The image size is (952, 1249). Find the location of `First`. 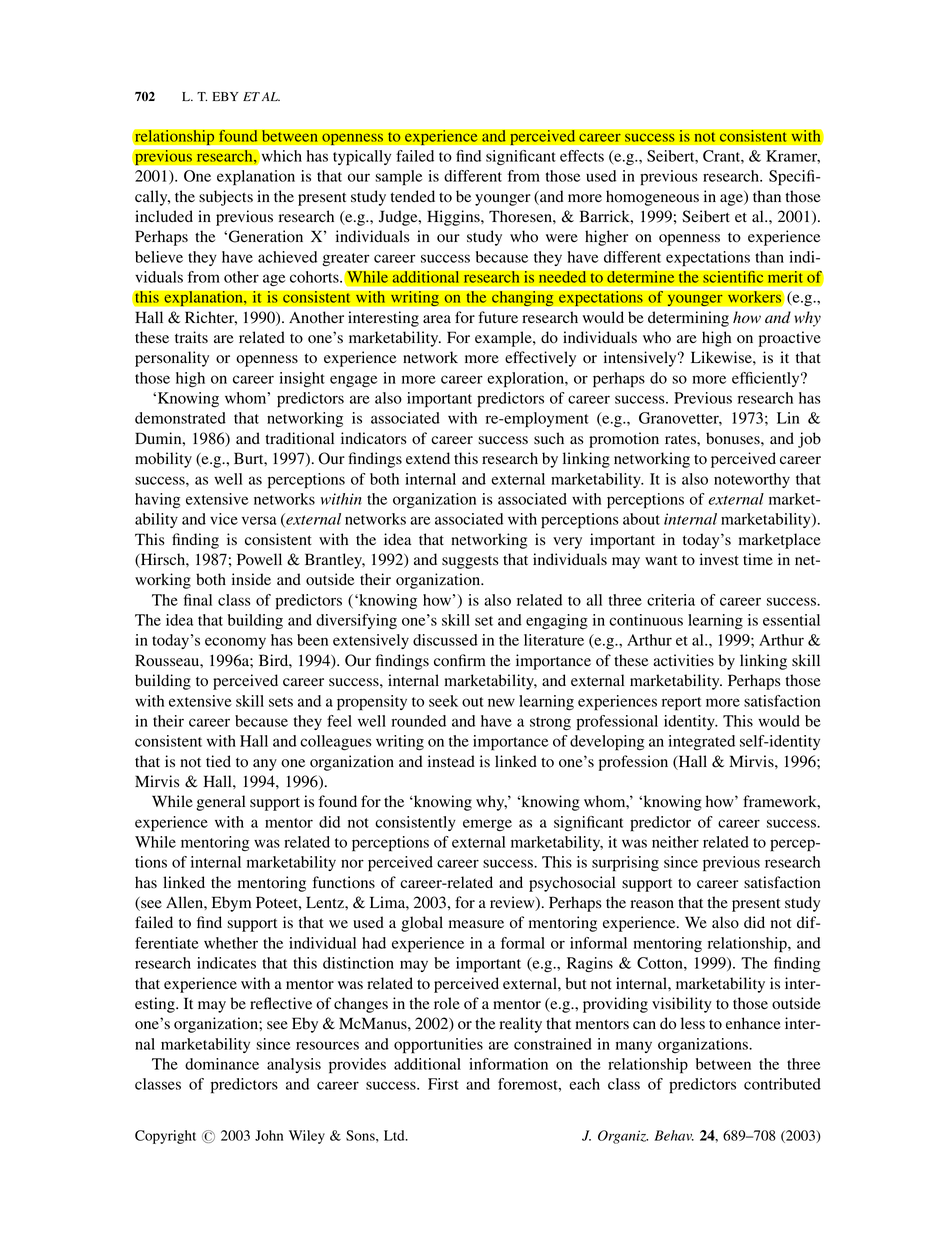

First is located at coordinates (443, 1084).
